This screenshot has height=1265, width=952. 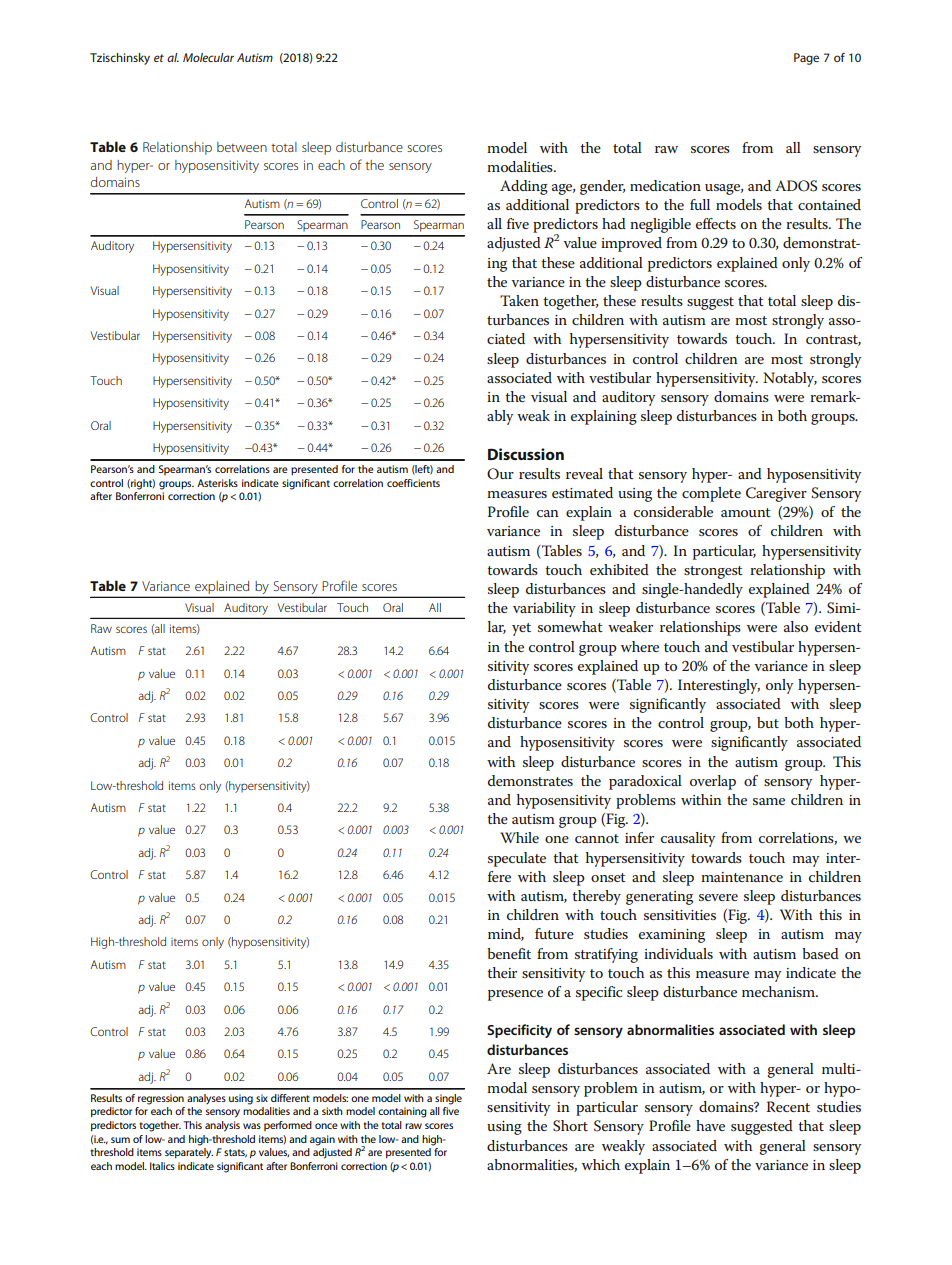 I want to click on Molecular, so click(x=208, y=57).
